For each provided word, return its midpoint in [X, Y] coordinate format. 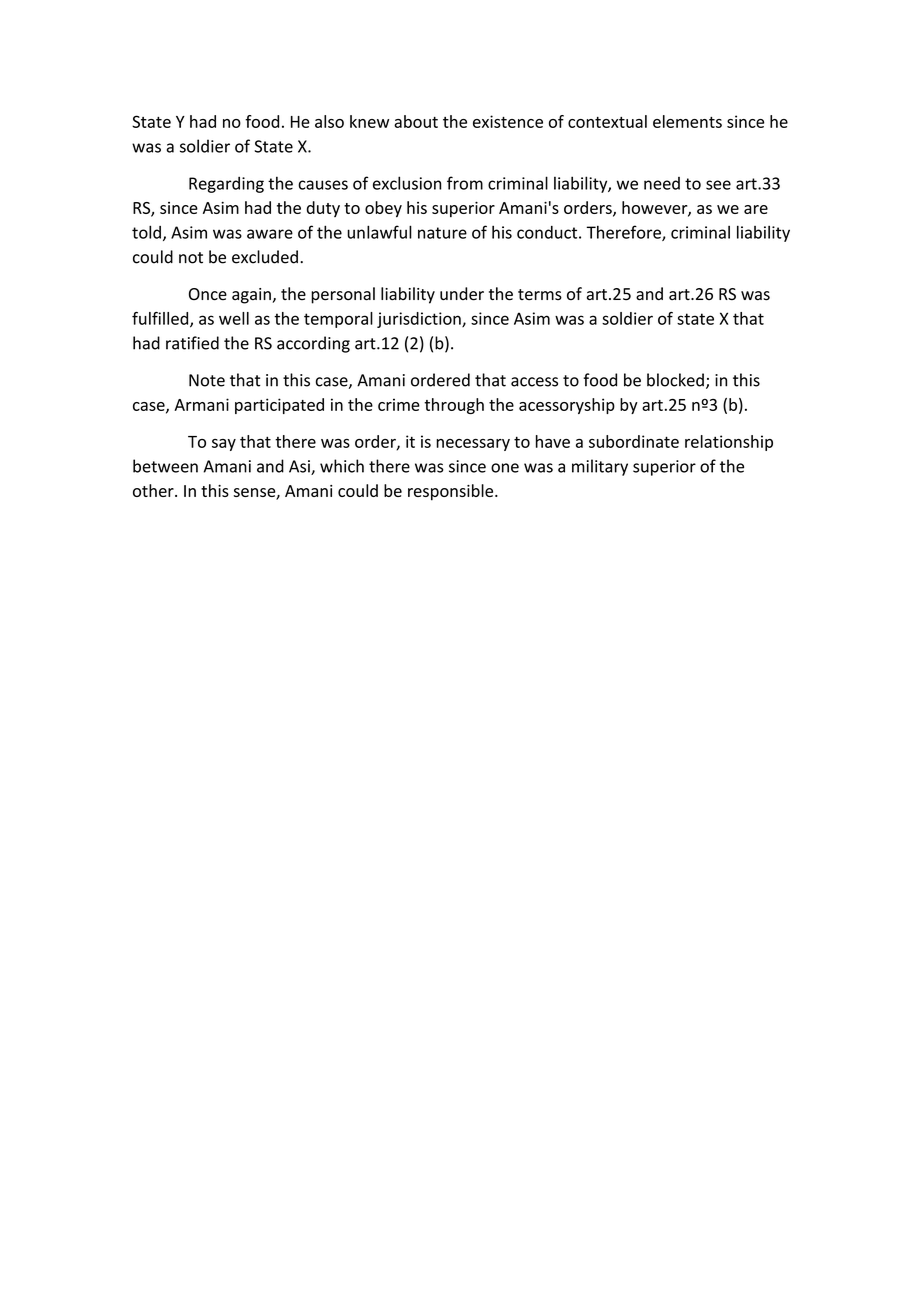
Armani [201, 404]
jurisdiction [420, 320]
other [154, 490]
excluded [265, 257]
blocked [675, 380]
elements [687, 121]
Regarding [226, 185]
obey [383, 209]
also [329, 121]
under [462, 294]
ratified [192, 343]
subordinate [634, 441]
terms [540, 295]
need [662, 183]
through [454, 406]
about [416, 121]
